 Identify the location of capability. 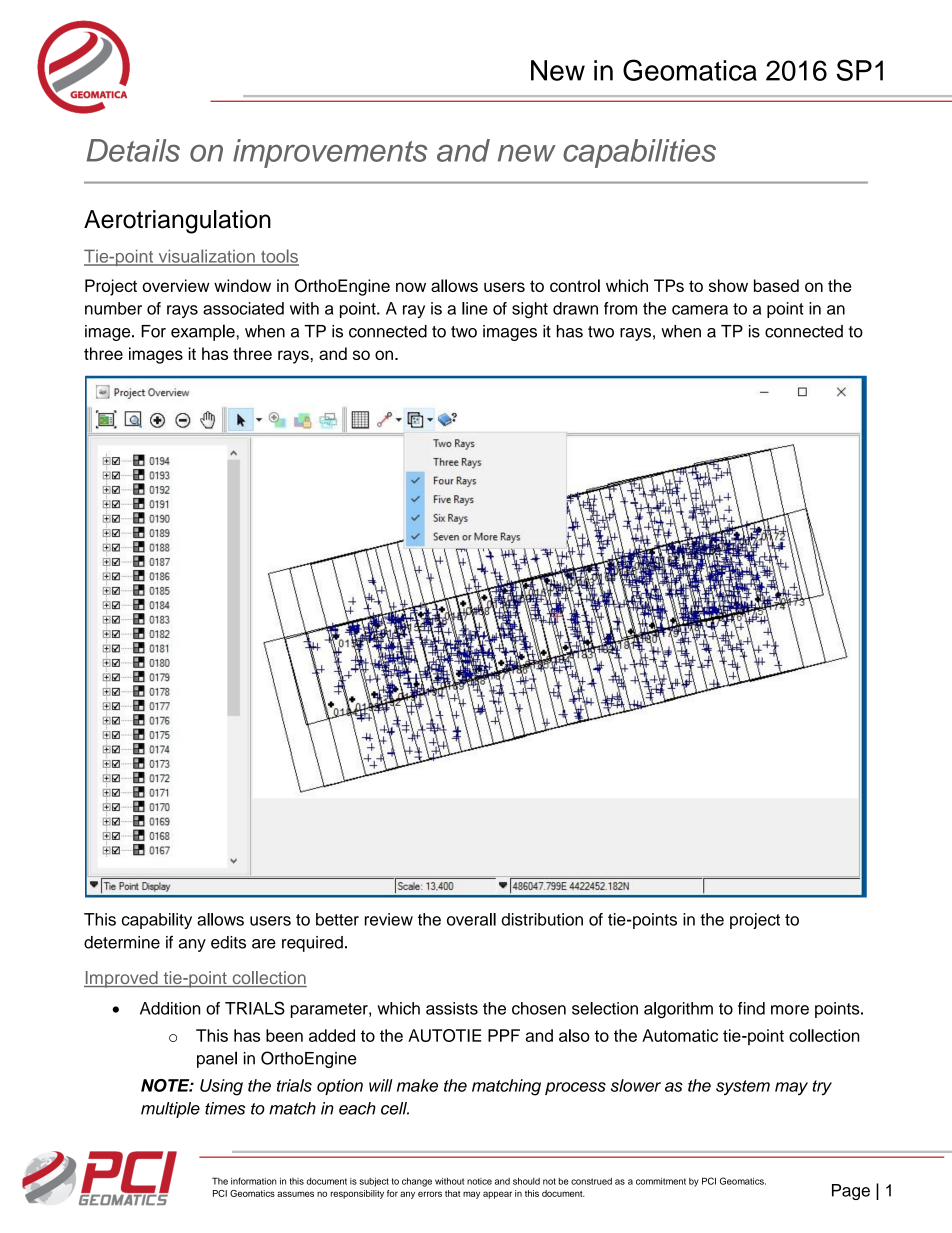
(157, 921).
